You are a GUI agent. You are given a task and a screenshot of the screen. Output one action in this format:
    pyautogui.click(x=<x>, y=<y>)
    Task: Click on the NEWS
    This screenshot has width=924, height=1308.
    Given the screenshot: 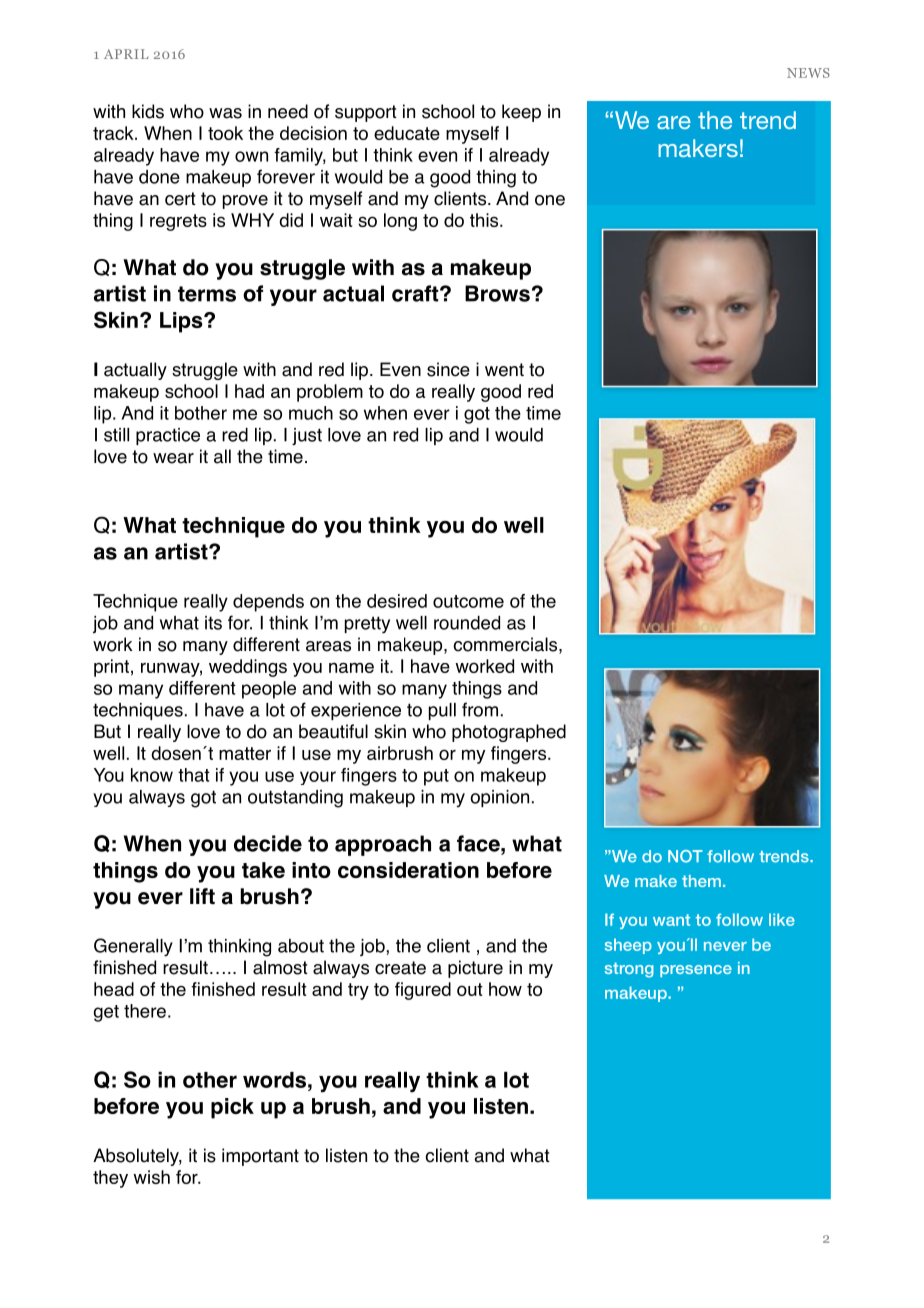 What is the action you would take?
    pyautogui.click(x=808, y=73)
